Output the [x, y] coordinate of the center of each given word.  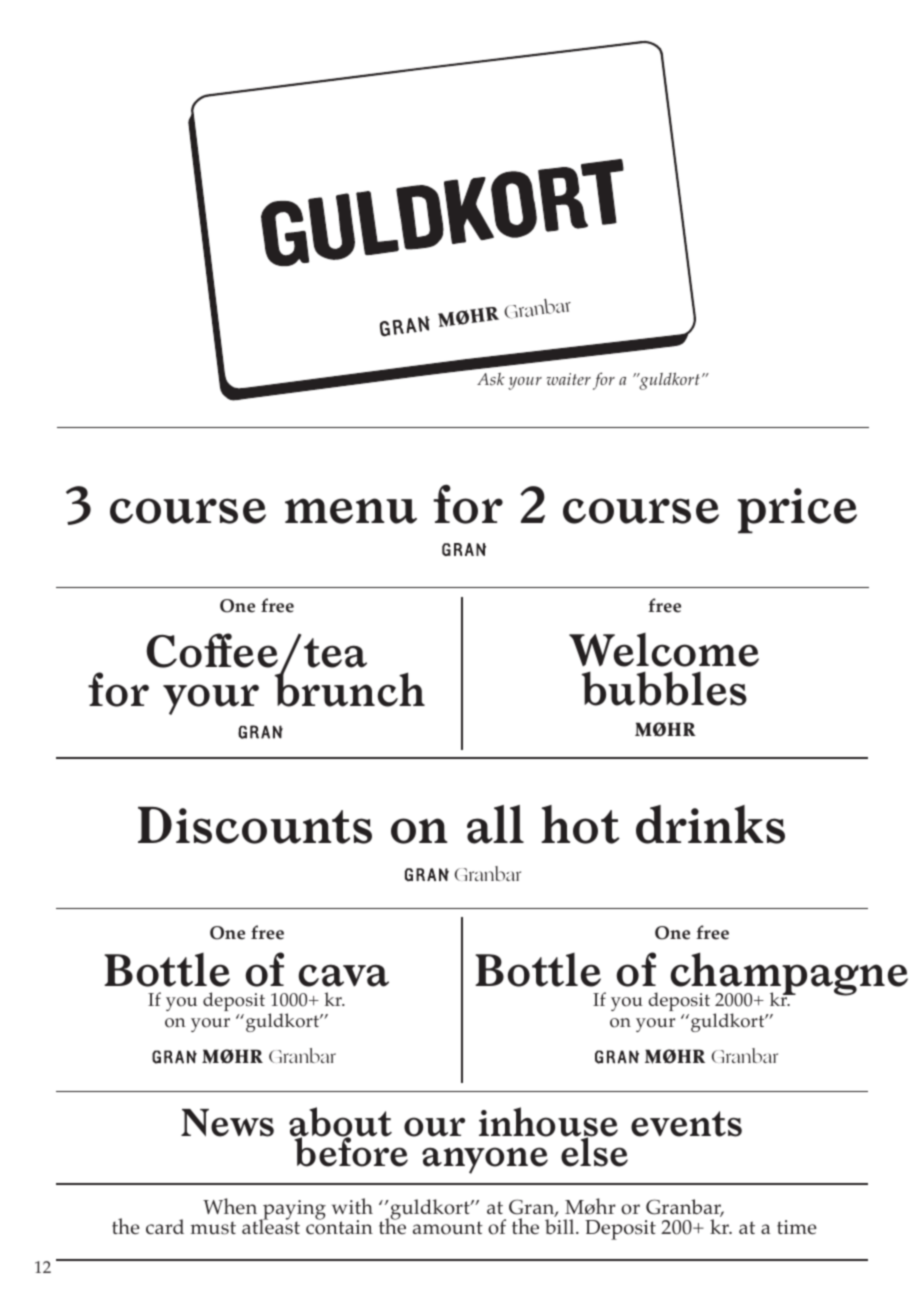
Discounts [255, 825]
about [340, 1123]
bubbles [664, 688]
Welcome [664, 650]
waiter [568, 379]
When [230, 1206]
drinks [710, 824]
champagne [789, 975]
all [495, 824]
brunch [350, 688]
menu [351, 511]
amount [448, 1228]
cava [344, 975]
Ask [491, 379]
